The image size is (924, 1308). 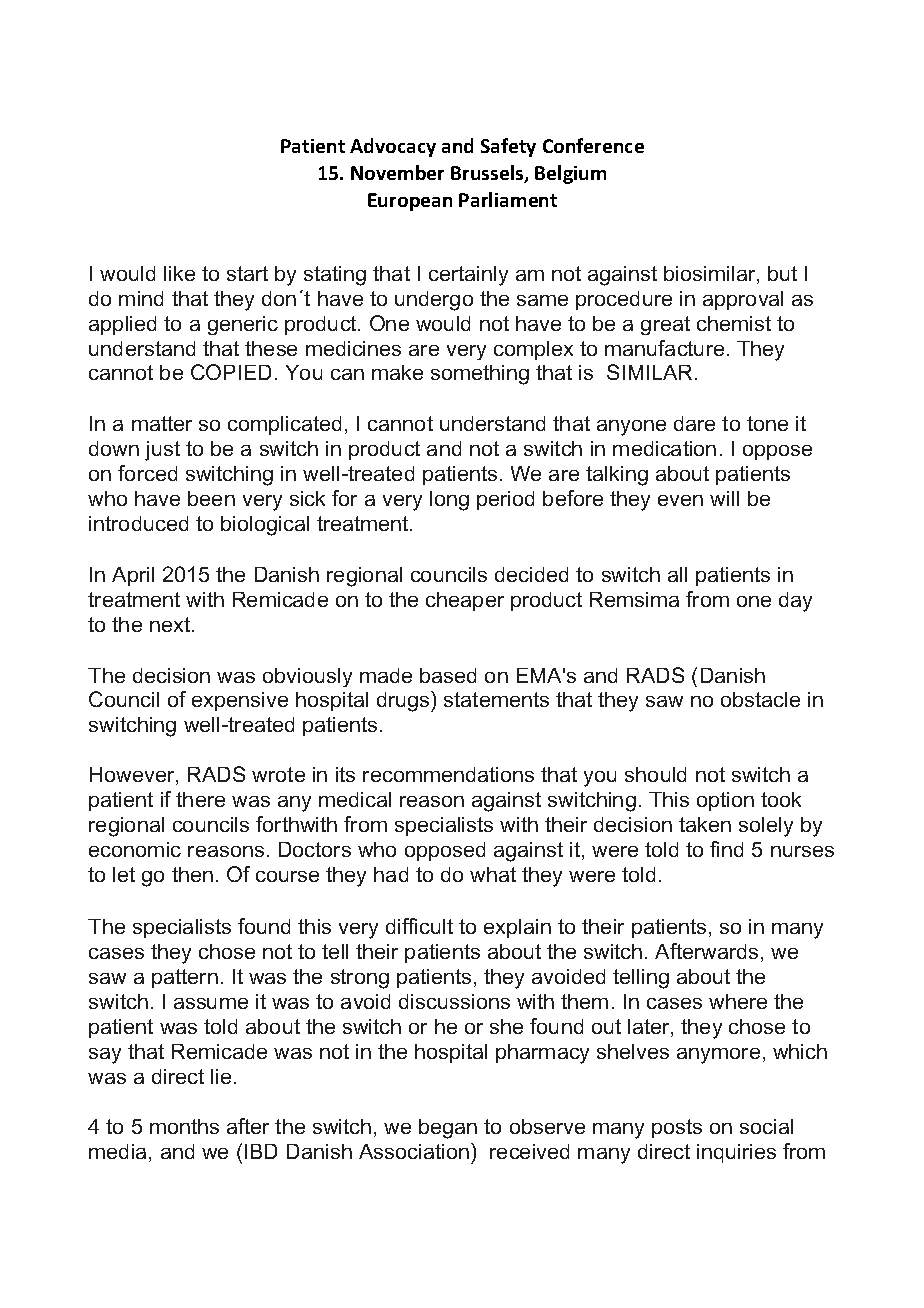 What do you see at coordinates (593, 145) in the document?
I see `Conference` at bounding box center [593, 145].
